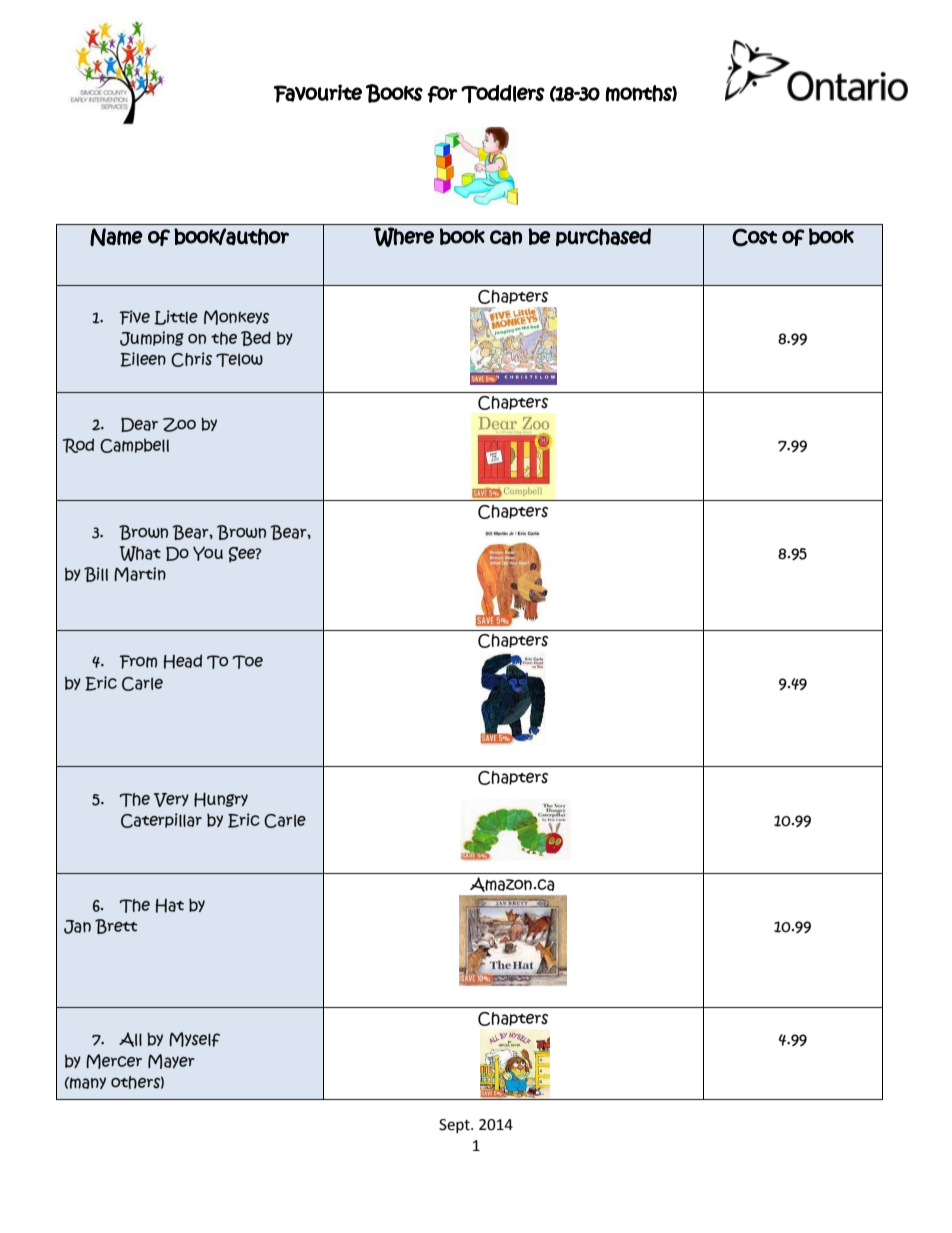 The height and width of the image is (1233, 952). What do you see at coordinates (208, 553) in the image?
I see `You` at bounding box center [208, 553].
